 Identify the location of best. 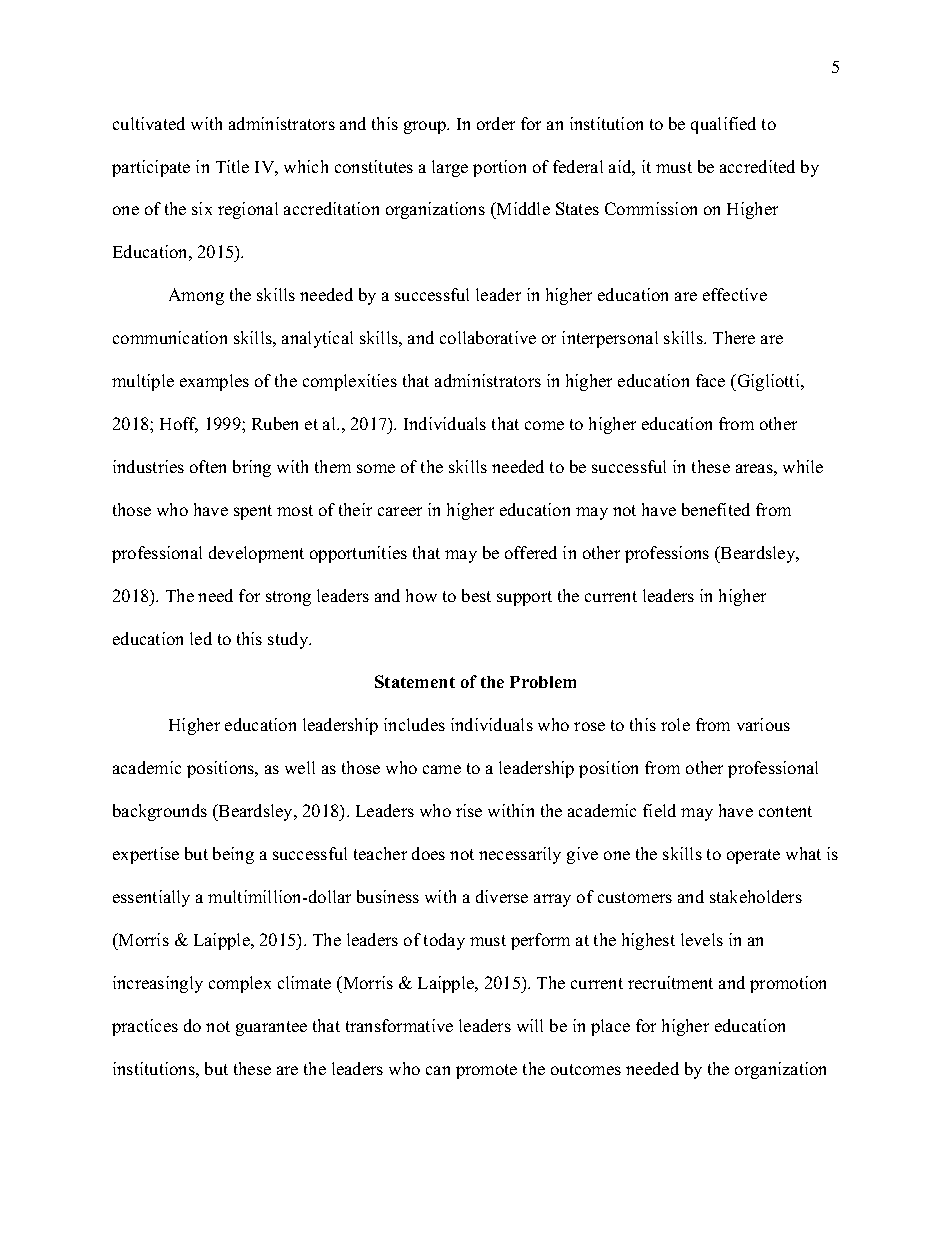
(476, 595).
